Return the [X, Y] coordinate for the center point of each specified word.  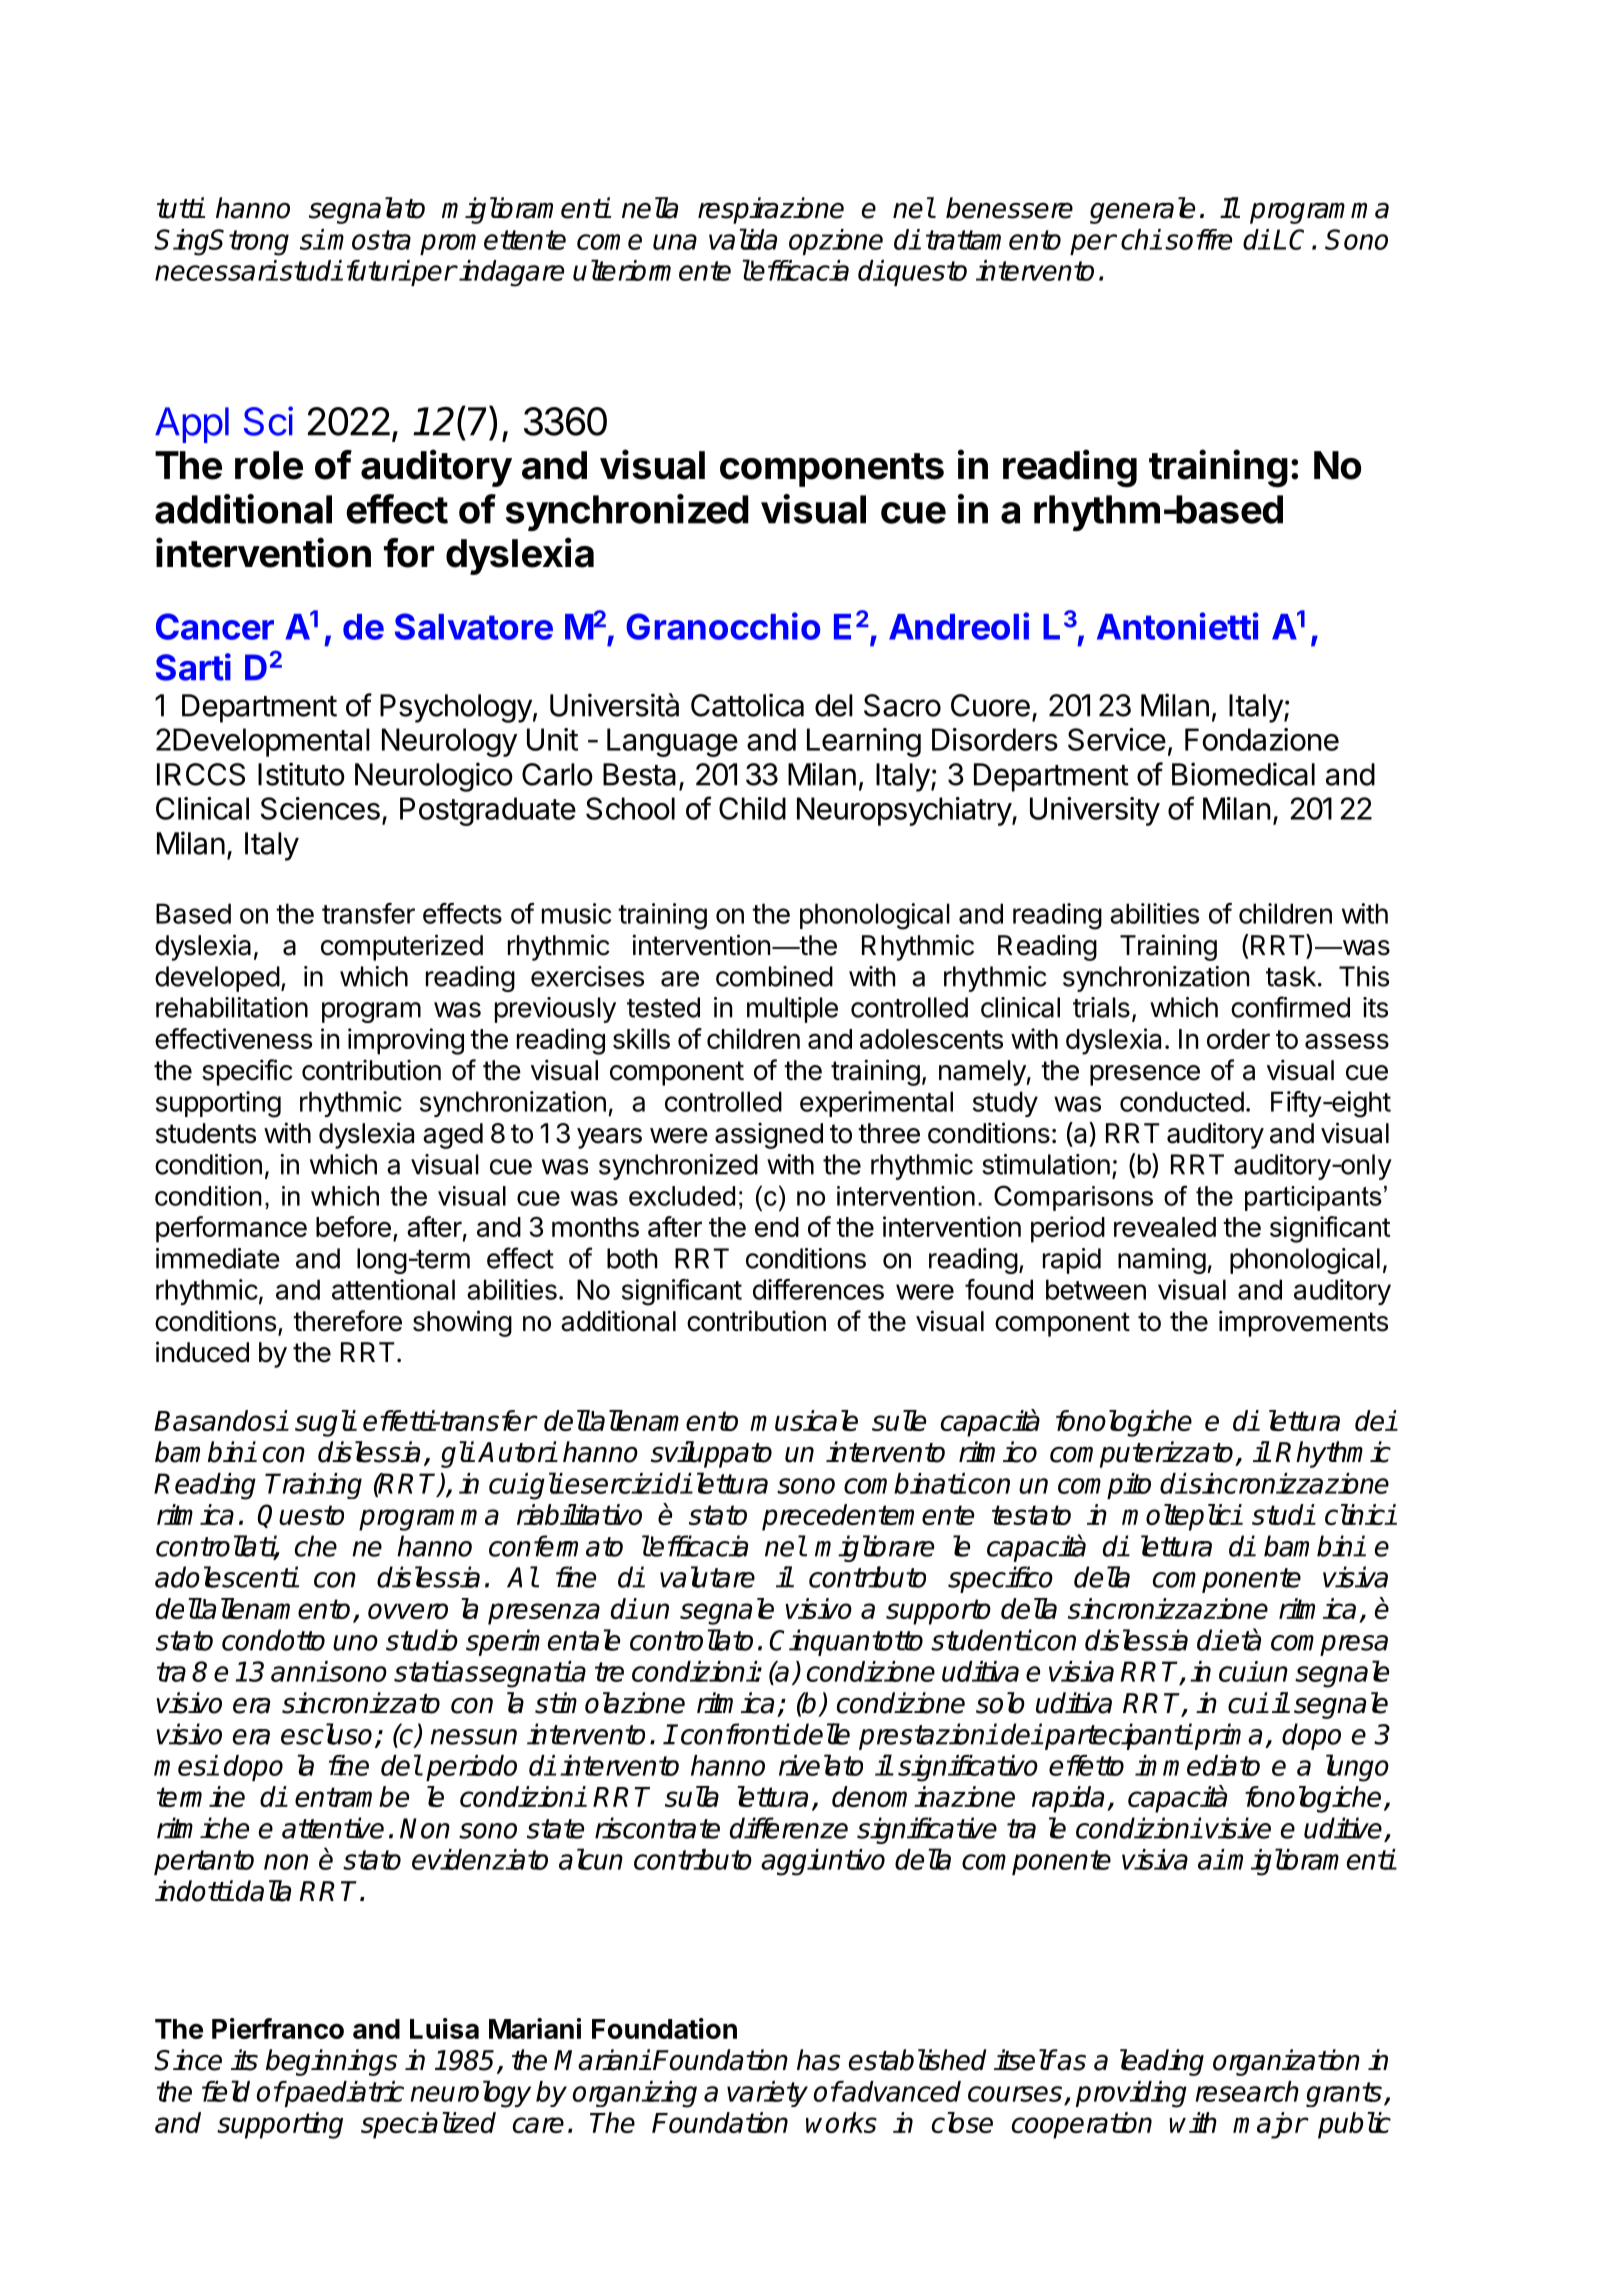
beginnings [331, 2062]
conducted [1182, 1101]
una [675, 242]
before [353, 1226]
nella [650, 208]
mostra [369, 240]
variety [767, 2094]
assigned [769, 1135]
